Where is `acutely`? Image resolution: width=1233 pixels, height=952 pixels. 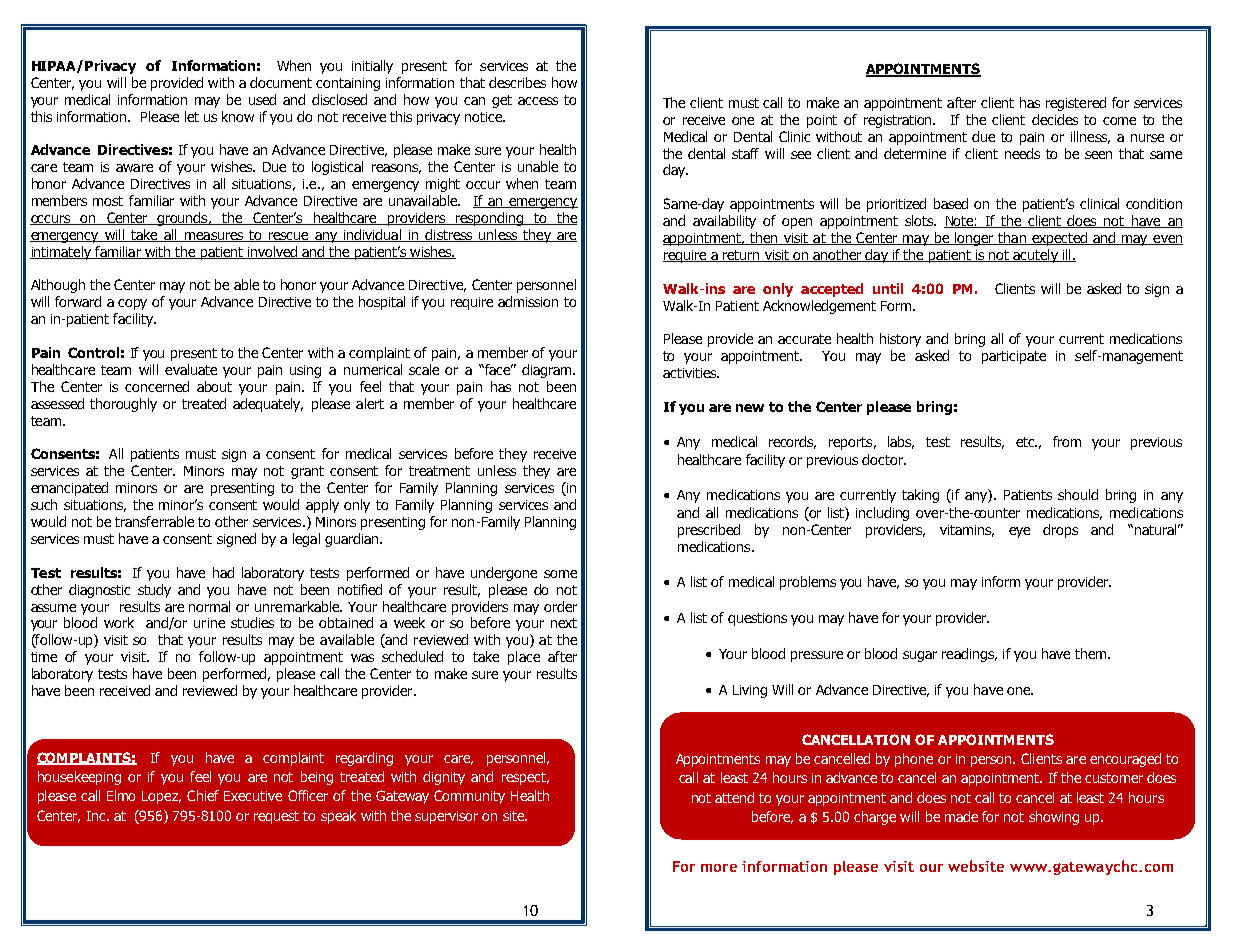 acutely is located at coordinates (1036, 256).
